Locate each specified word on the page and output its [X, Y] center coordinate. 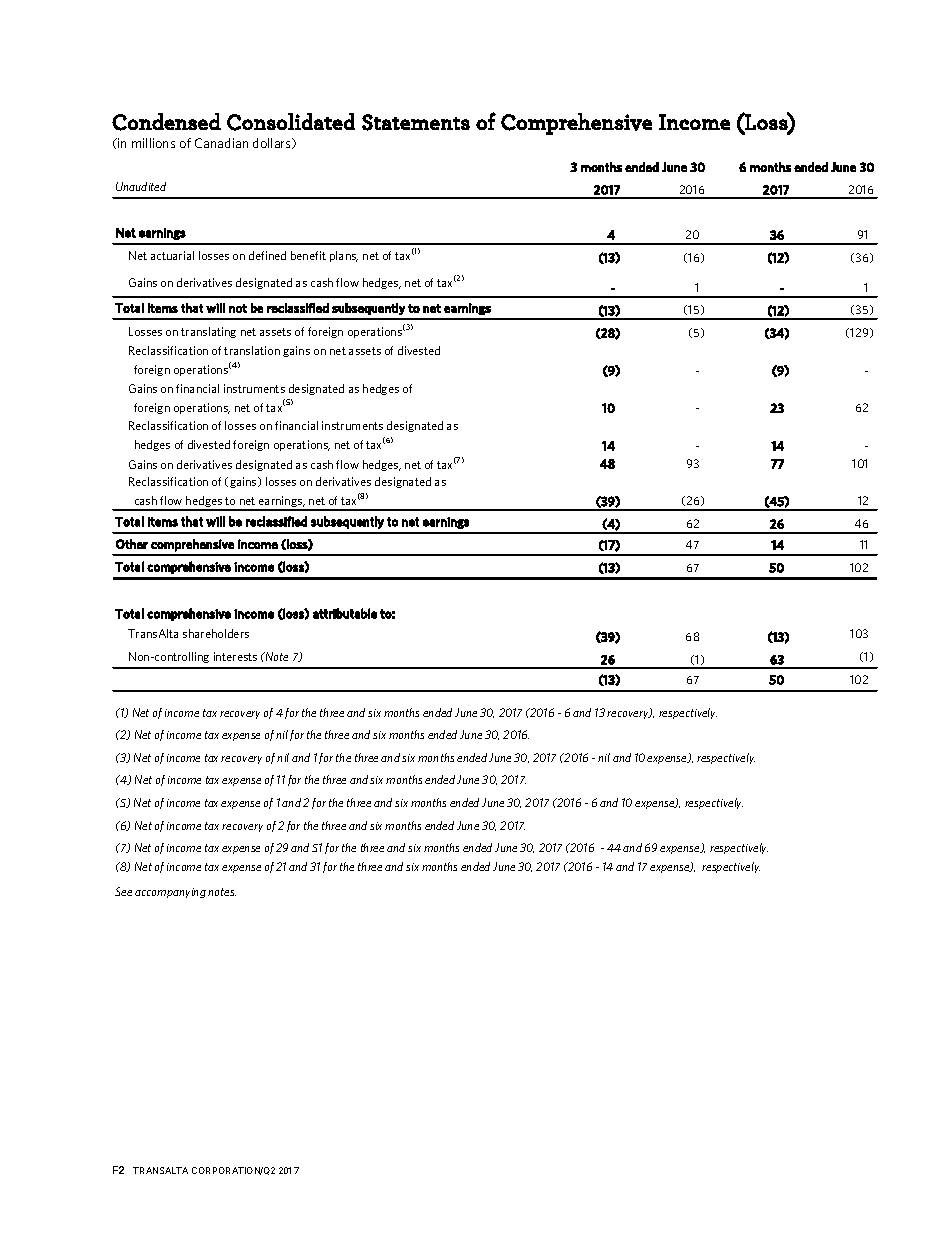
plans [344, 256]
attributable [345, 613]
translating [208, 332]
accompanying [170, 893]
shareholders [216, 633]
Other [132, 544]
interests [235, 656]
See [123, 891]
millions [153, 143]
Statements [416, 122]
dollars [273, 143]
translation [252, 350]
